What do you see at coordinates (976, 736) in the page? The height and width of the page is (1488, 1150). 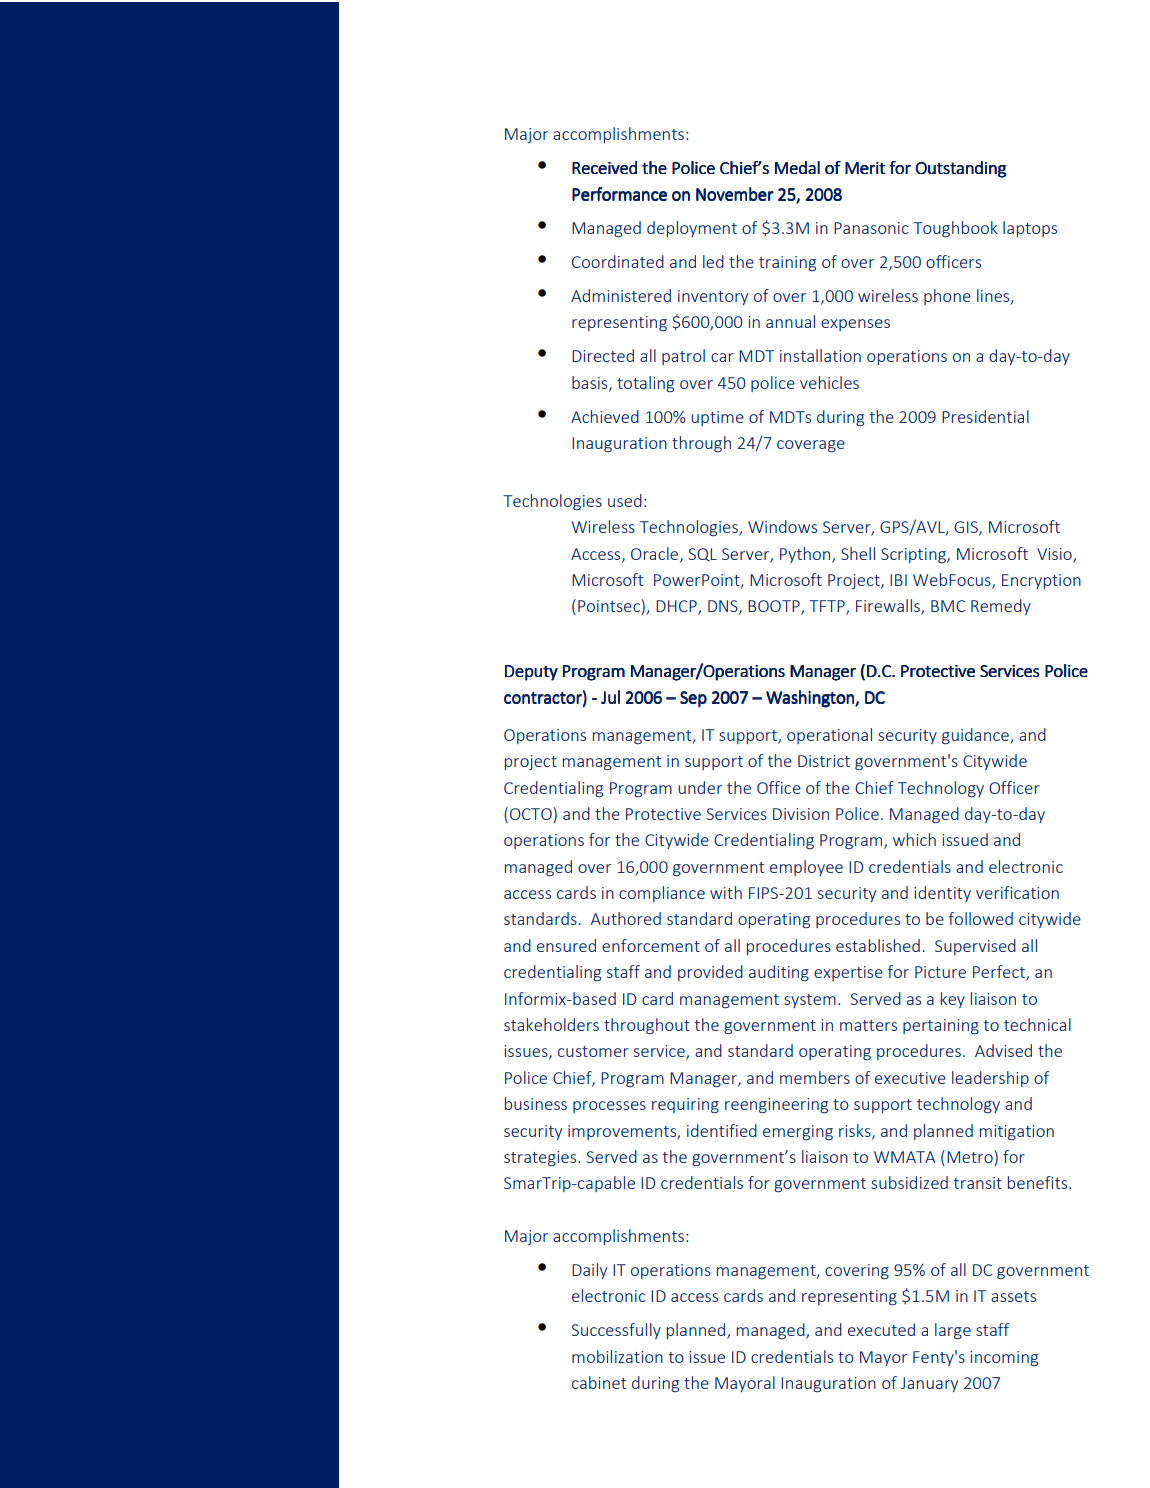 I see `guidance` at bounding box center [976, 736].
